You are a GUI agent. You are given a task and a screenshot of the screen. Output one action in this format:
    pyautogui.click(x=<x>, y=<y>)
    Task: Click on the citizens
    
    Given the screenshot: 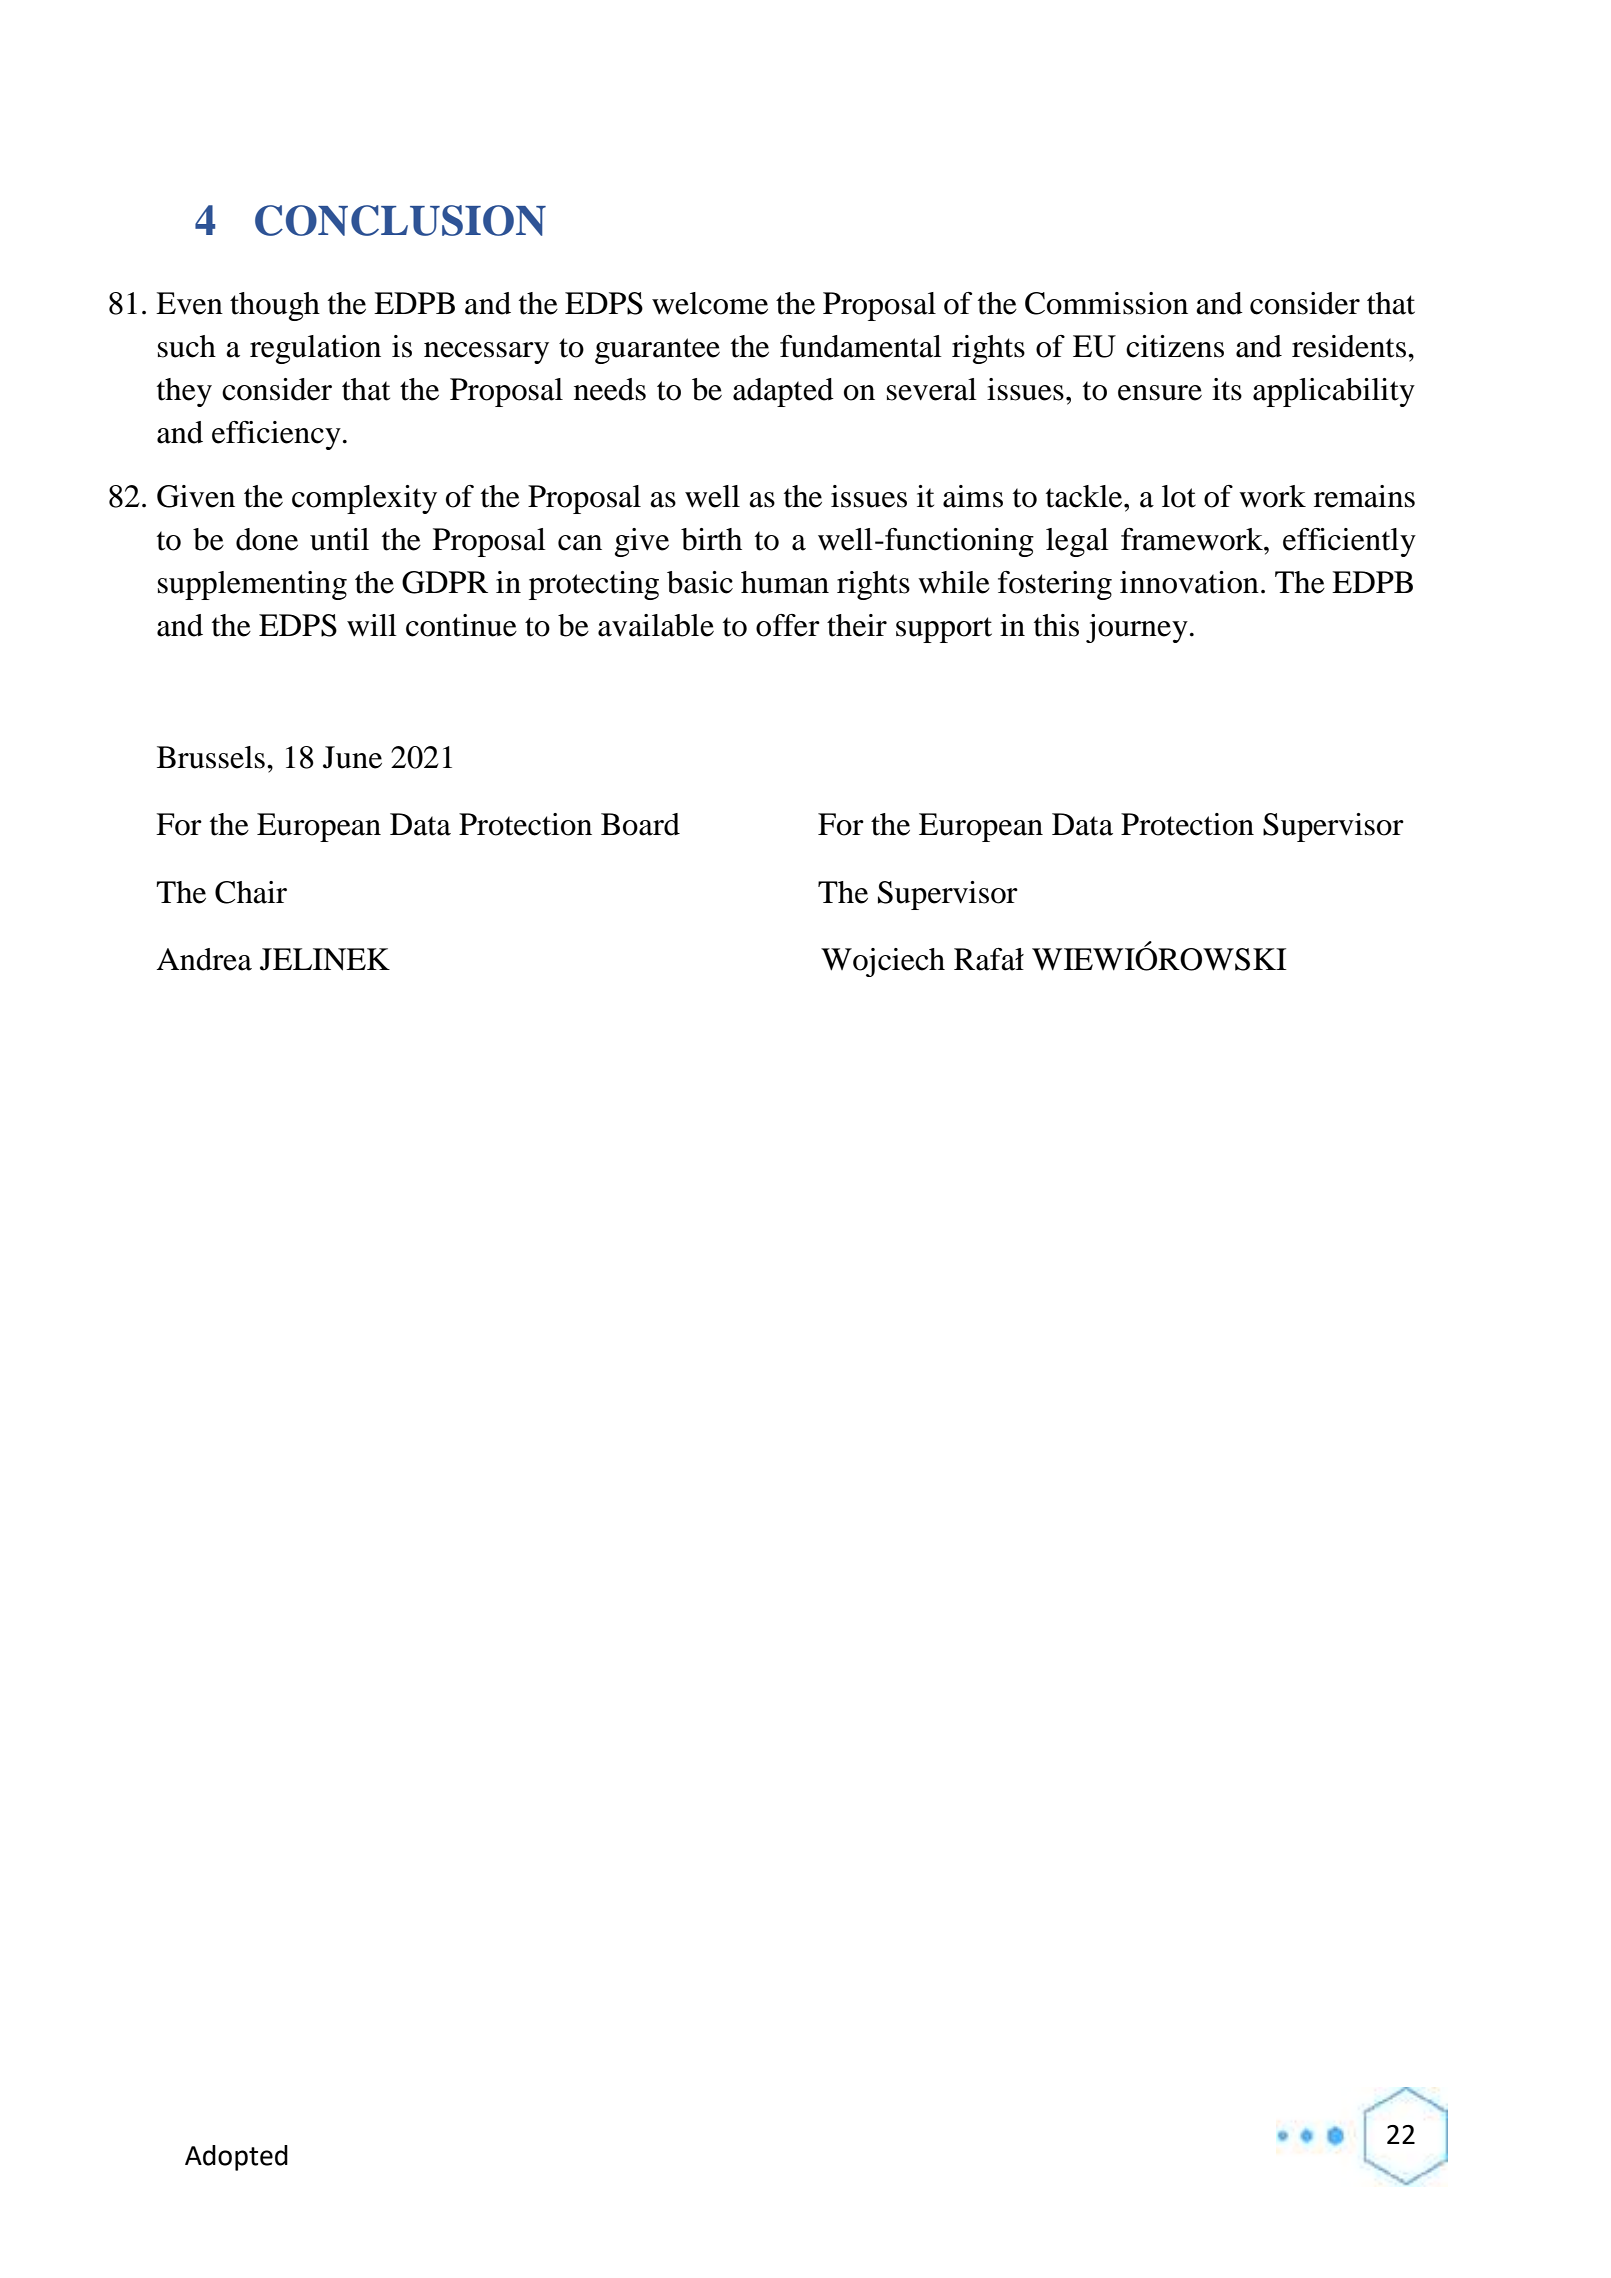 What is the action you would take?
    pyautogui.click(x=1175, y=346)
